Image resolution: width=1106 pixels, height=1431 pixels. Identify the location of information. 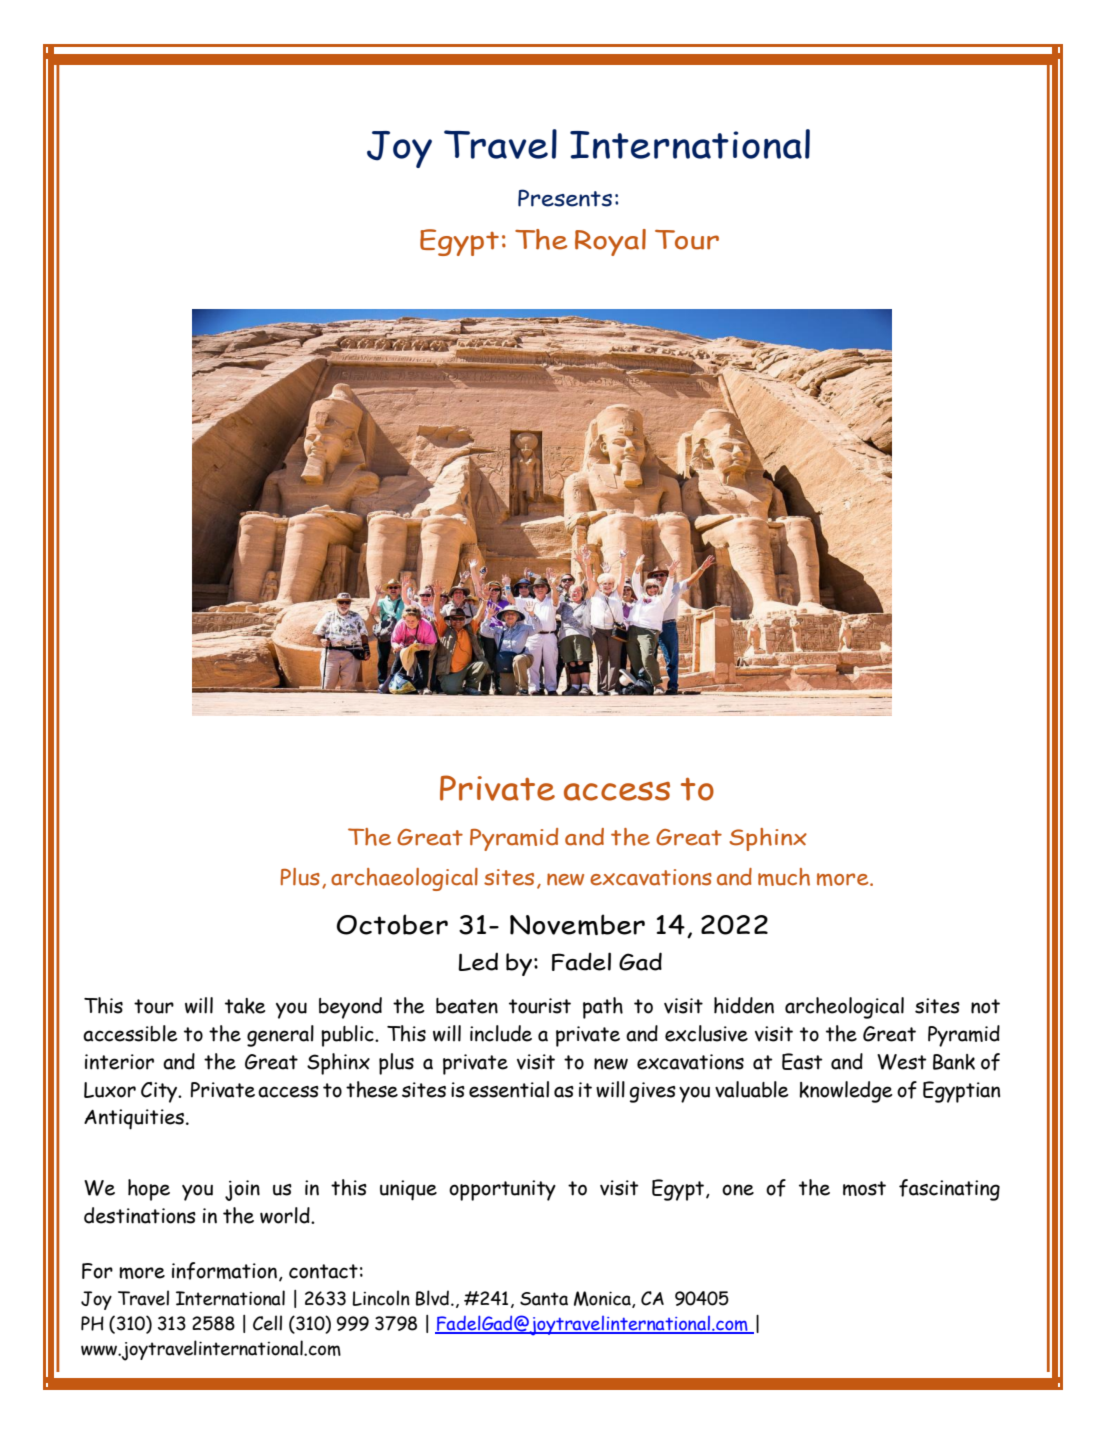
(224, 1271).
